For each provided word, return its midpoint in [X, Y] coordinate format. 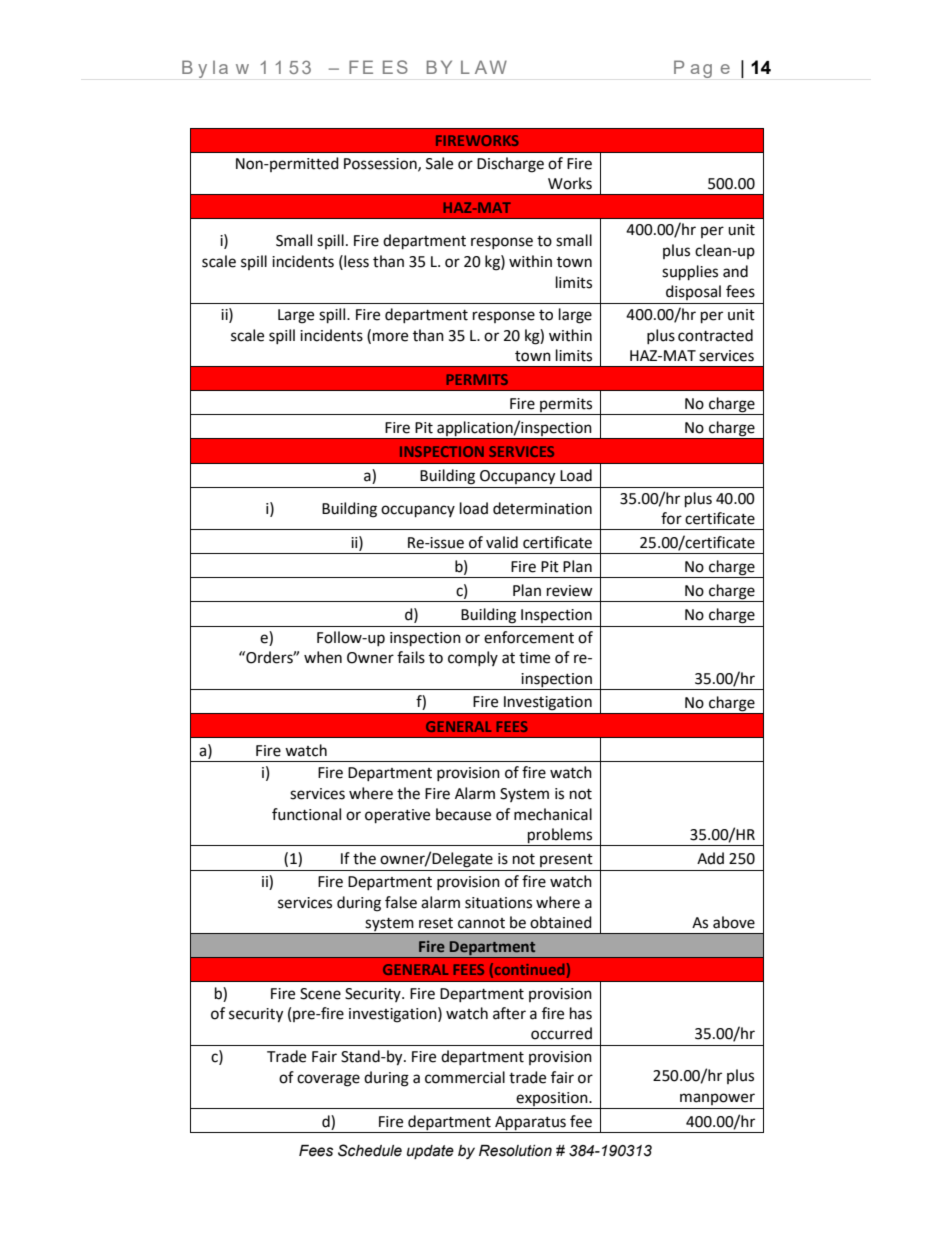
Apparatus [530, 1123]
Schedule [370, 1150]
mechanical [553, 814]
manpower [717, 1099]
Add [710, 858]
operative [397, 816]
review [570, 591]
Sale [439, 163]
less [355, 261]
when [323, 657]
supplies [690, 273]
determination [542, 508]
